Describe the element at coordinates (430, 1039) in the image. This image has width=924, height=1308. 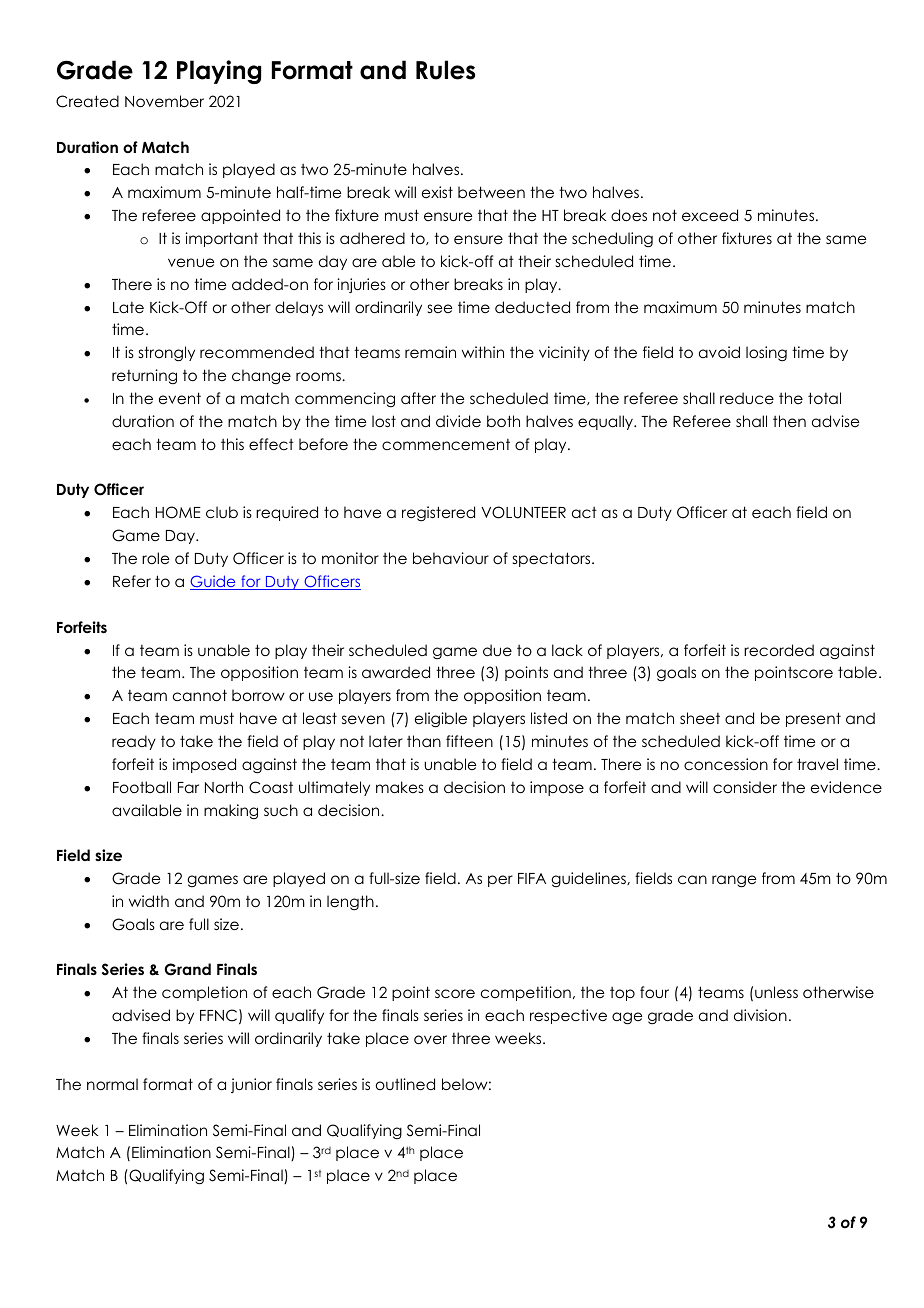
I see `over` at that location.
